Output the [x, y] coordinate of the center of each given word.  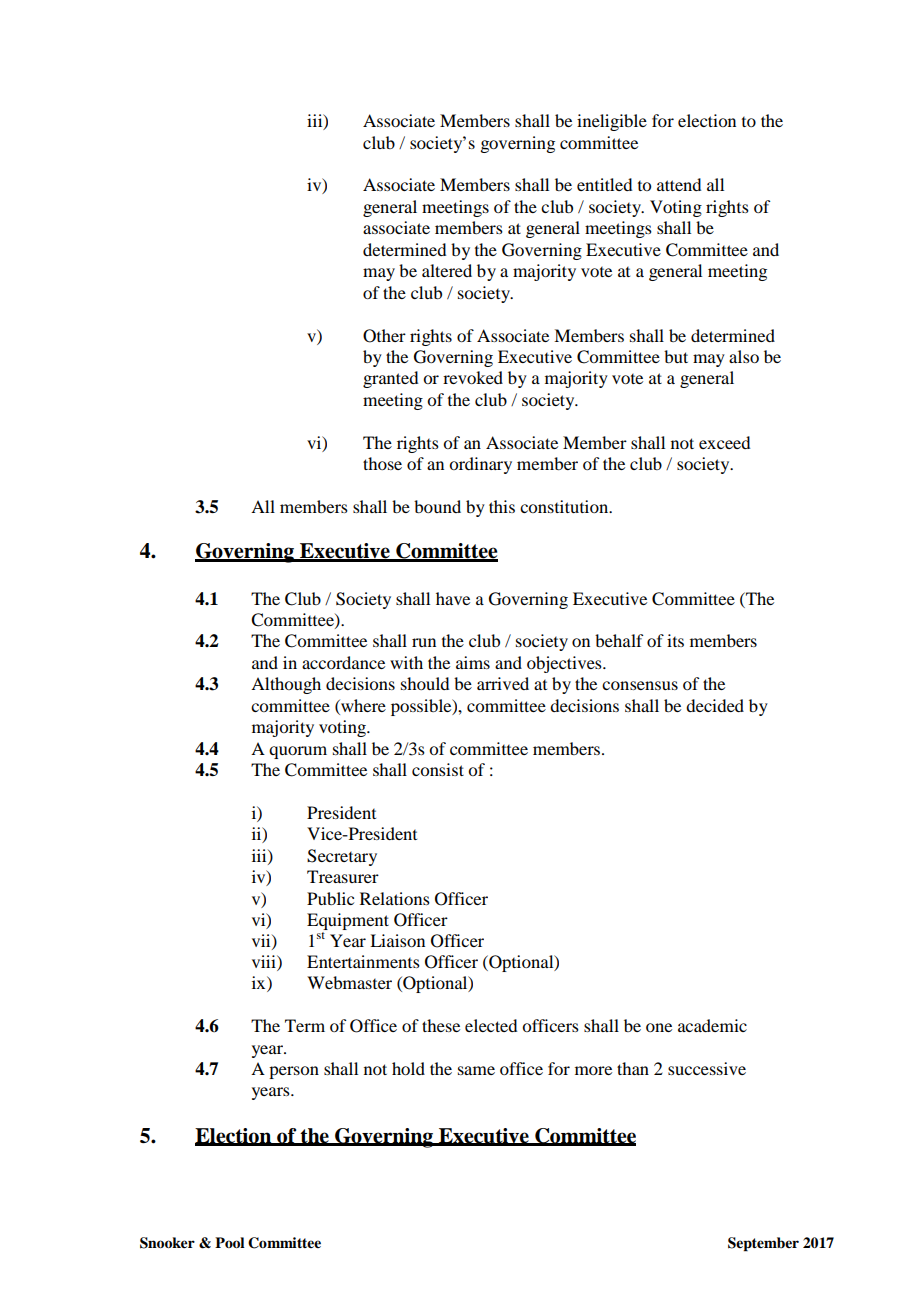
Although [286, 685]
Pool [230, 1242]
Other [384, 336]
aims [473, 662]
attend [679, 184]
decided [715, 705]
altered [447, 270]
